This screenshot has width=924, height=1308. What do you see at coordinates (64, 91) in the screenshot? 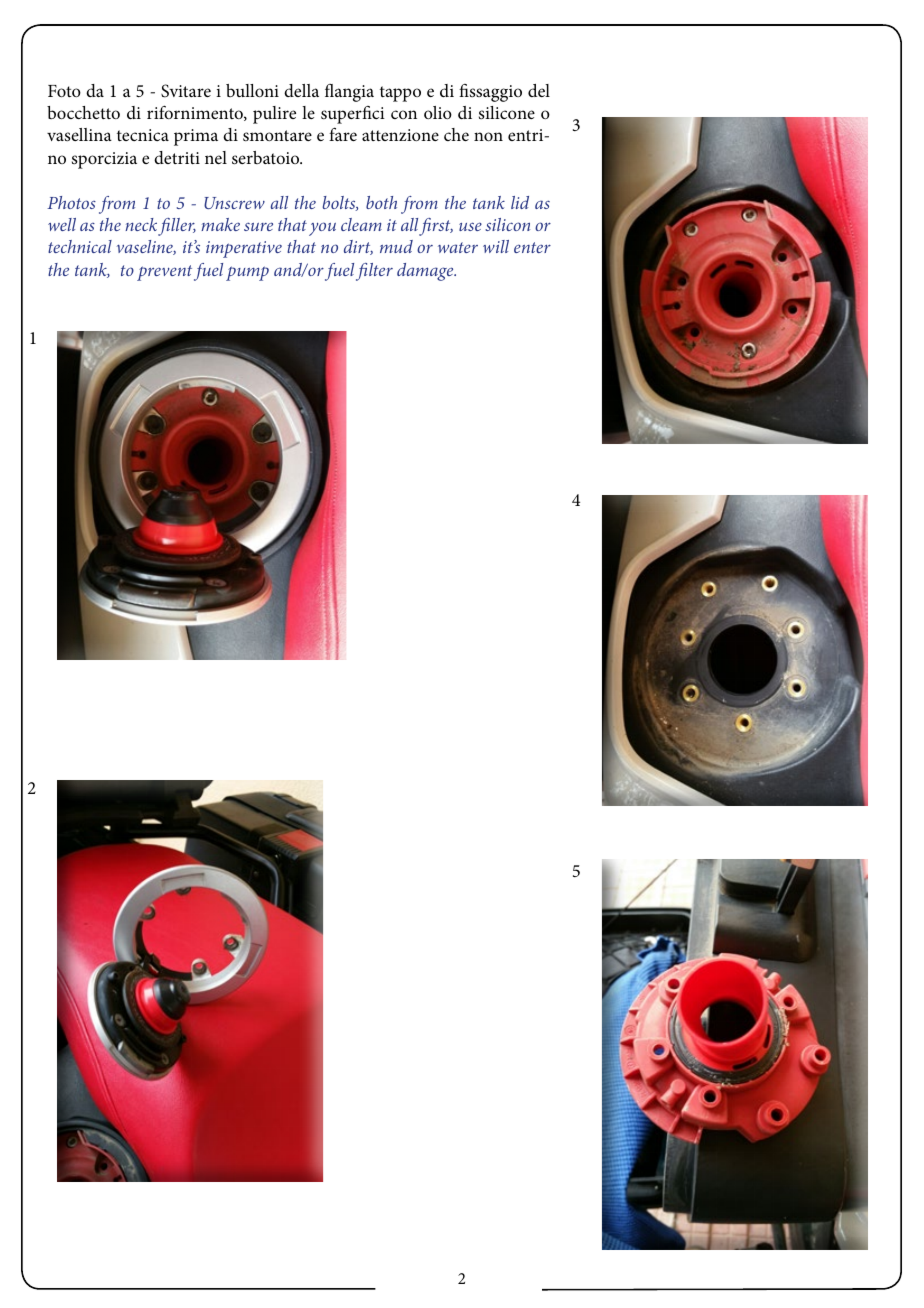
I see `Foto` at bounding box center [64, 91].
